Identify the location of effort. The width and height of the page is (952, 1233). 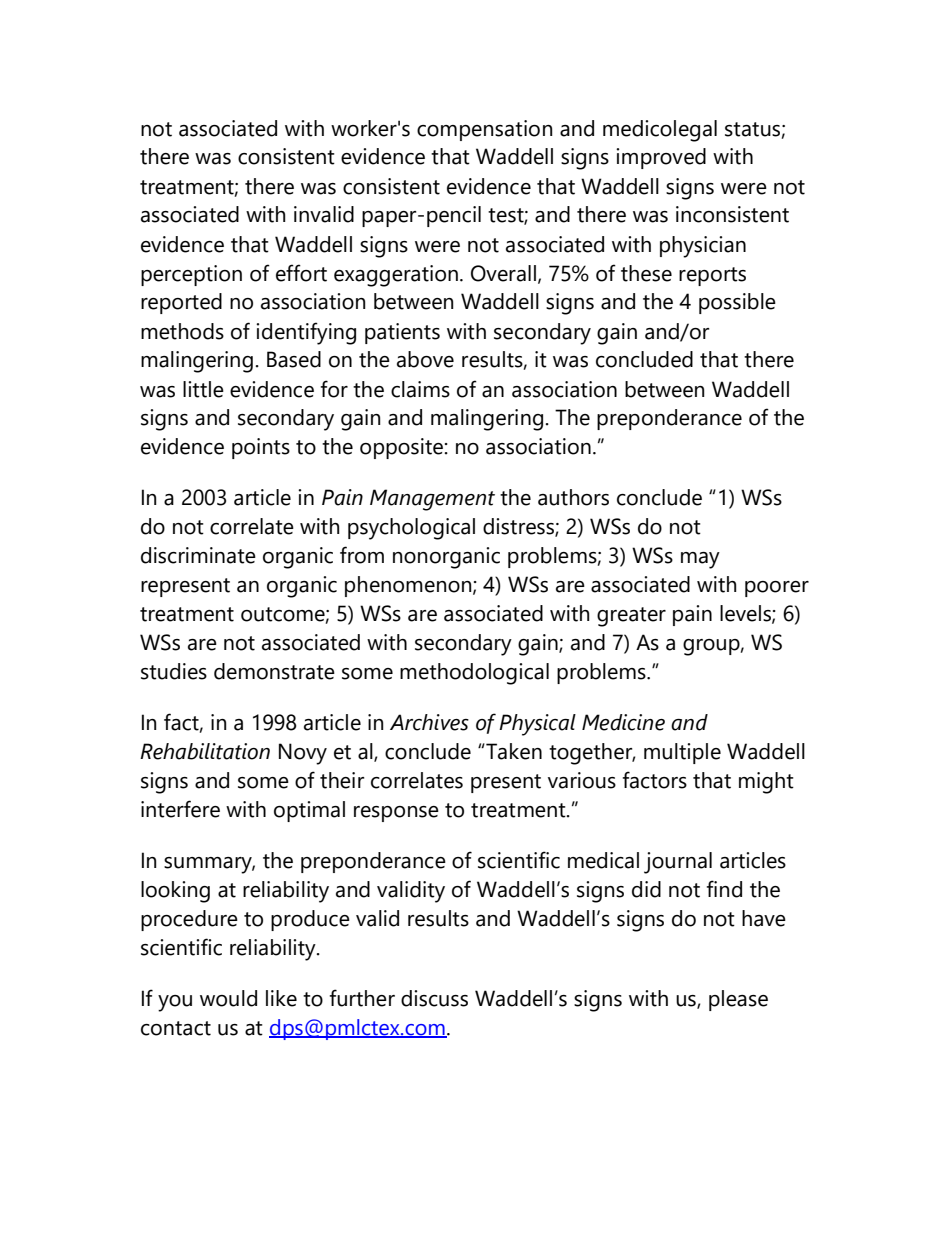
(301, 273).
